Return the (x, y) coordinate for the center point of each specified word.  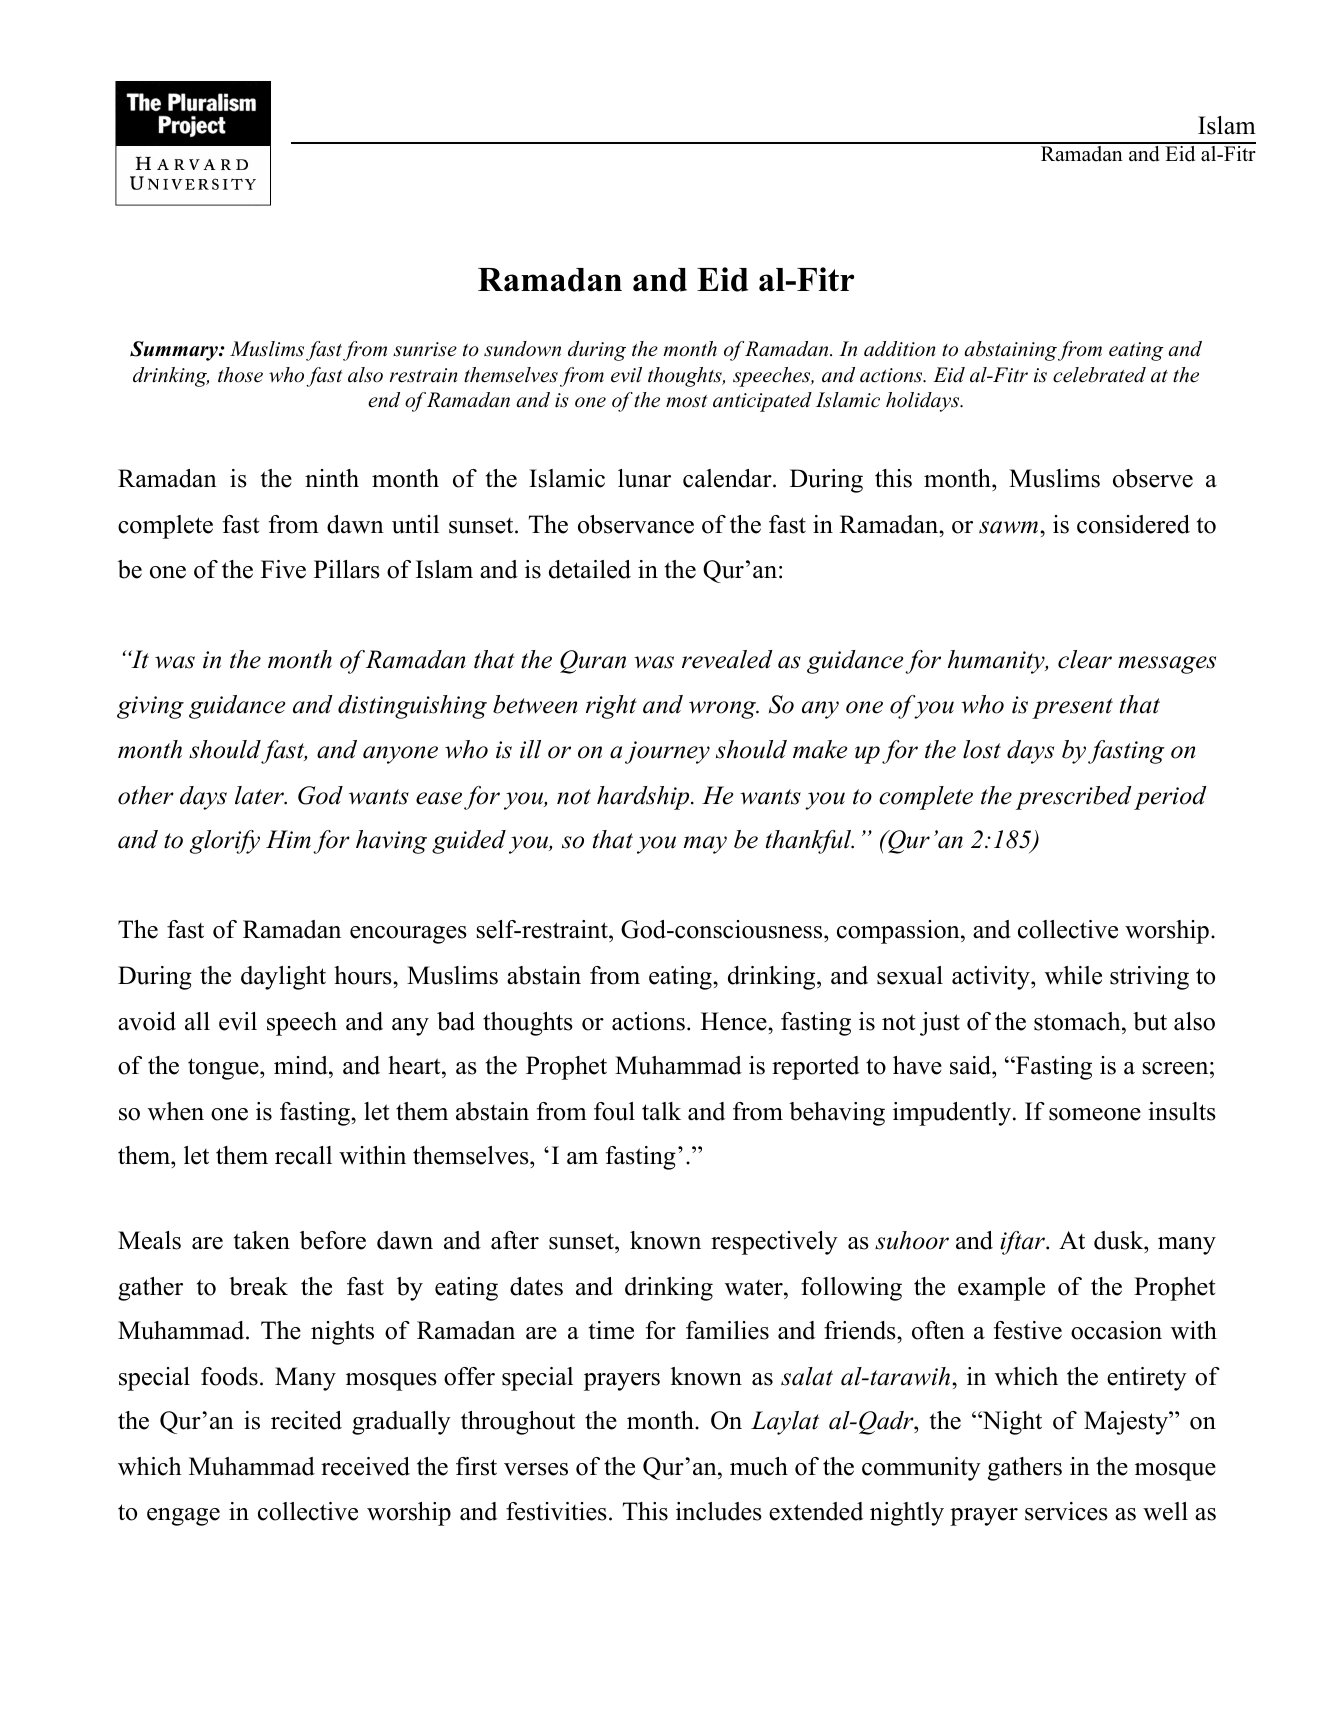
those (240, 375)
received (365, 1466)
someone (1095, 1114)
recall (303, 1155)
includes (719, 1511)
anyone (400, 755)
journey (667, 752)
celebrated (1099, 375)
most (686, 401)
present (1072, 708)
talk (661, 1111)
